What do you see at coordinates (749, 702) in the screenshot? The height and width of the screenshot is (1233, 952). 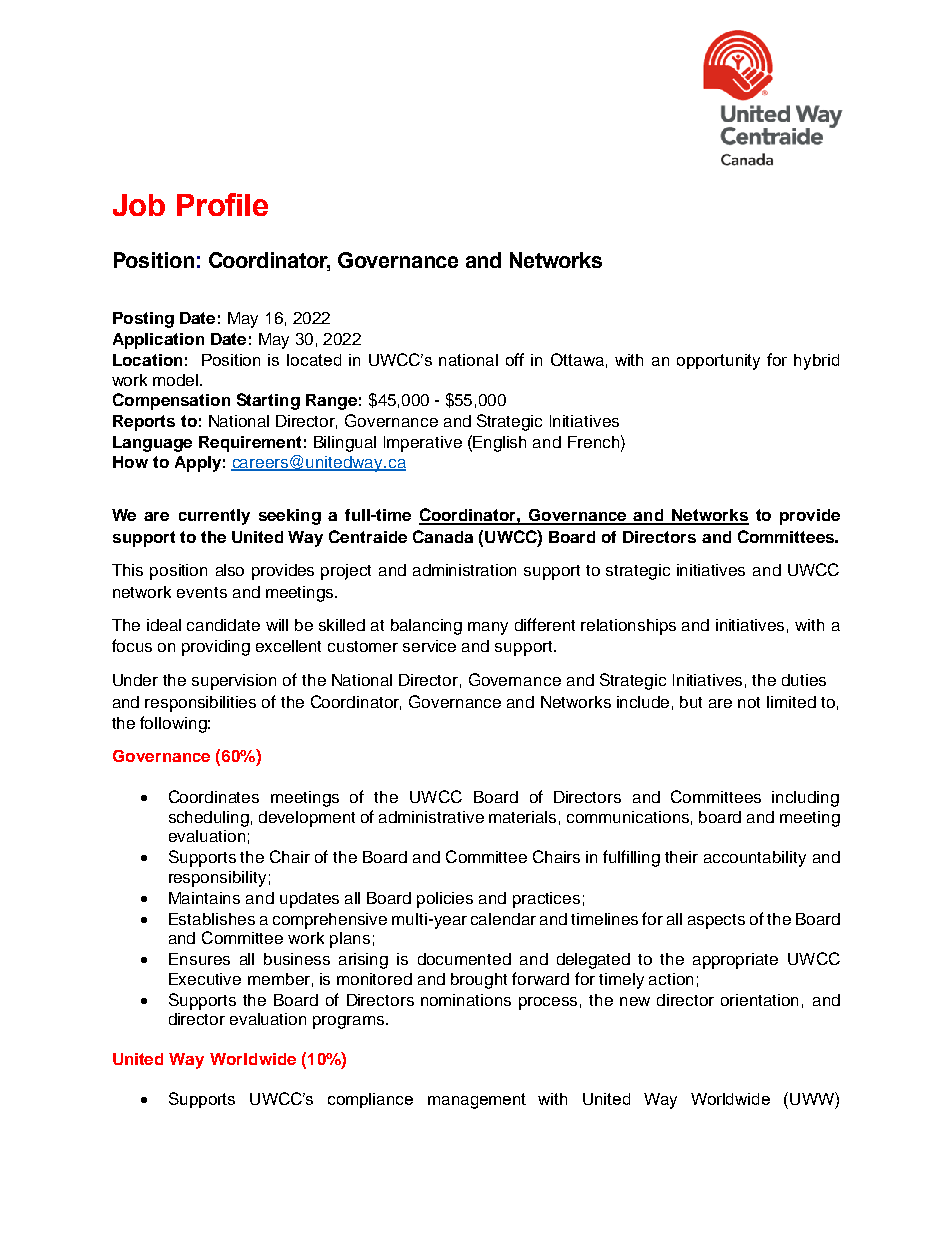 I see `not` at bounding box center [749, 702].
